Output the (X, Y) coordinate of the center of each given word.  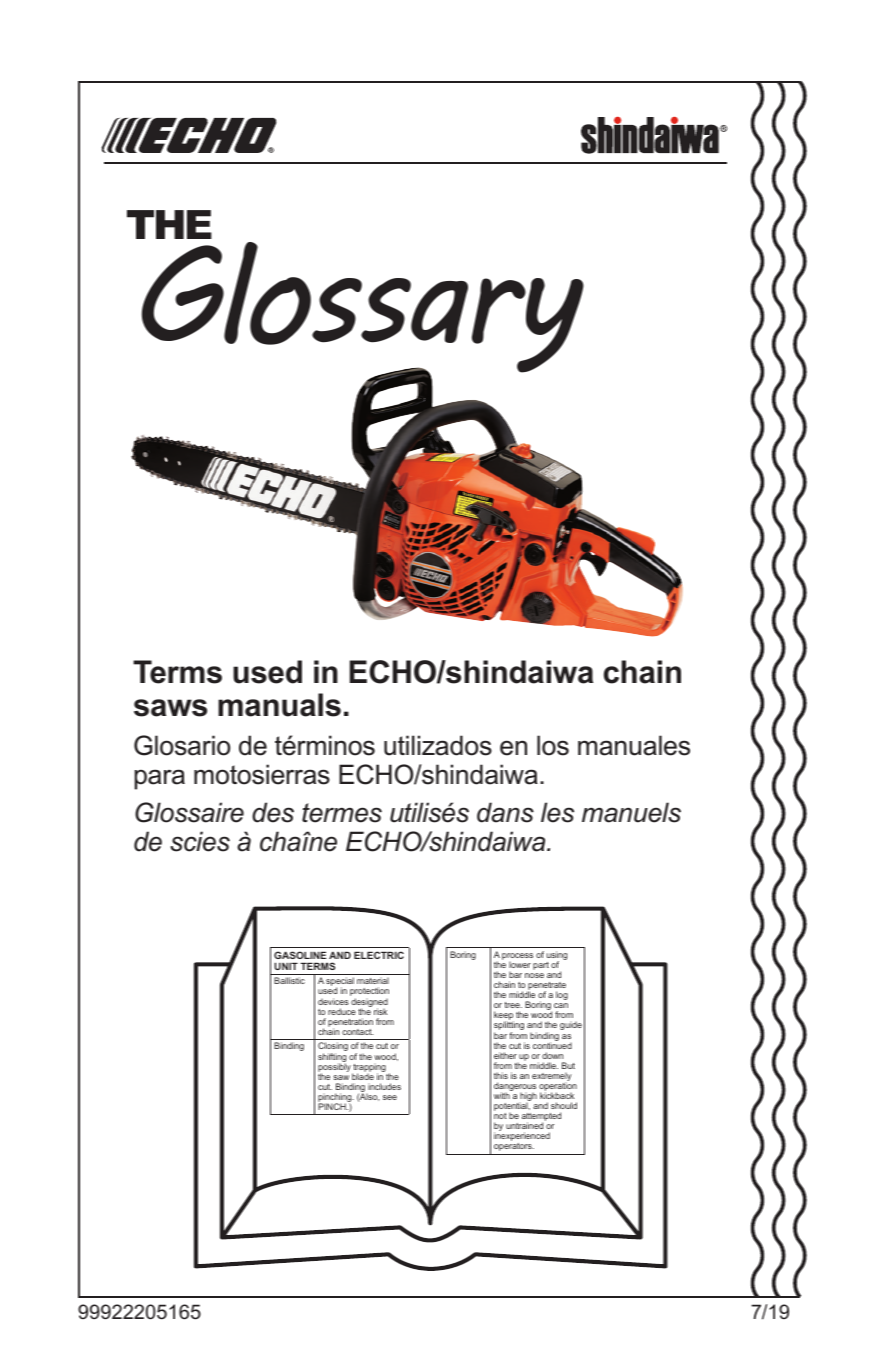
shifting (332, 1058)
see (390, 1097)
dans (505, 812)
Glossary (363, 308)
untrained (524, 1125)
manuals (279, 705)
